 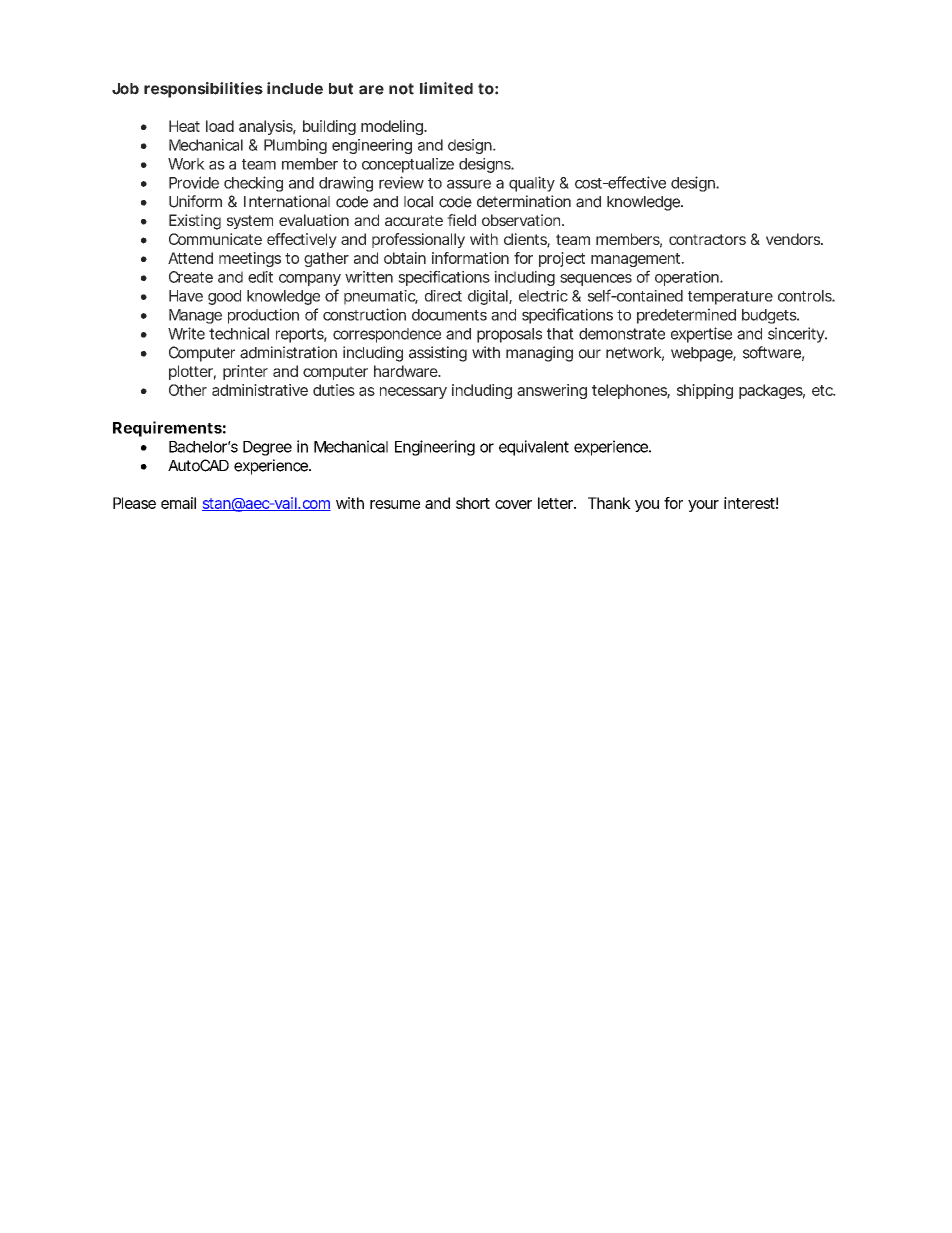 What do you see at coordinates (532, 184) in the page?
I see `quality` at bounding box center [532, 184].
